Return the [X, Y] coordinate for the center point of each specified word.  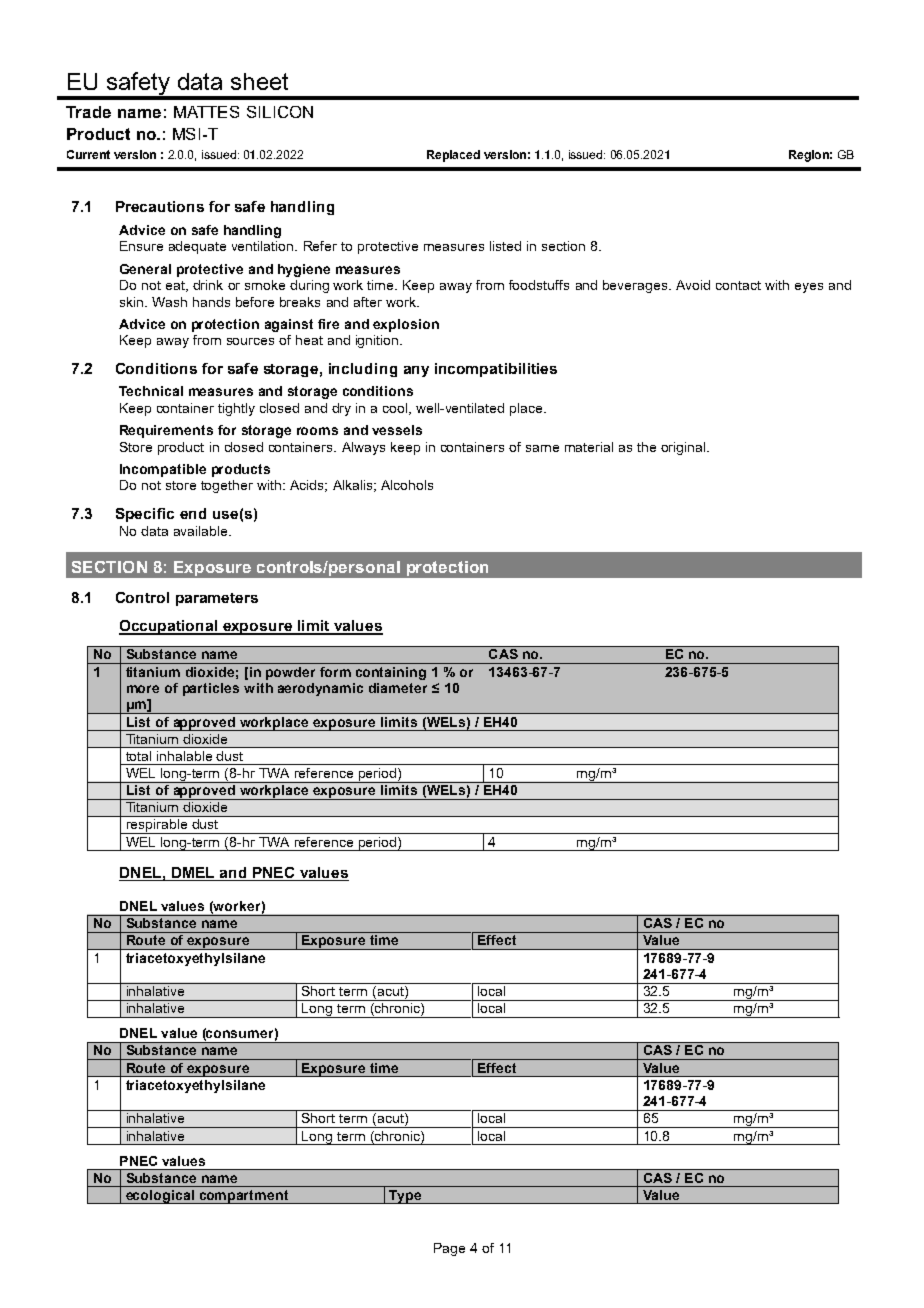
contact [738, 285]
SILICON [280, 112]
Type [405, 1197]
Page [449, 1249]
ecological [160, 1197]
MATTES [206, 112]
